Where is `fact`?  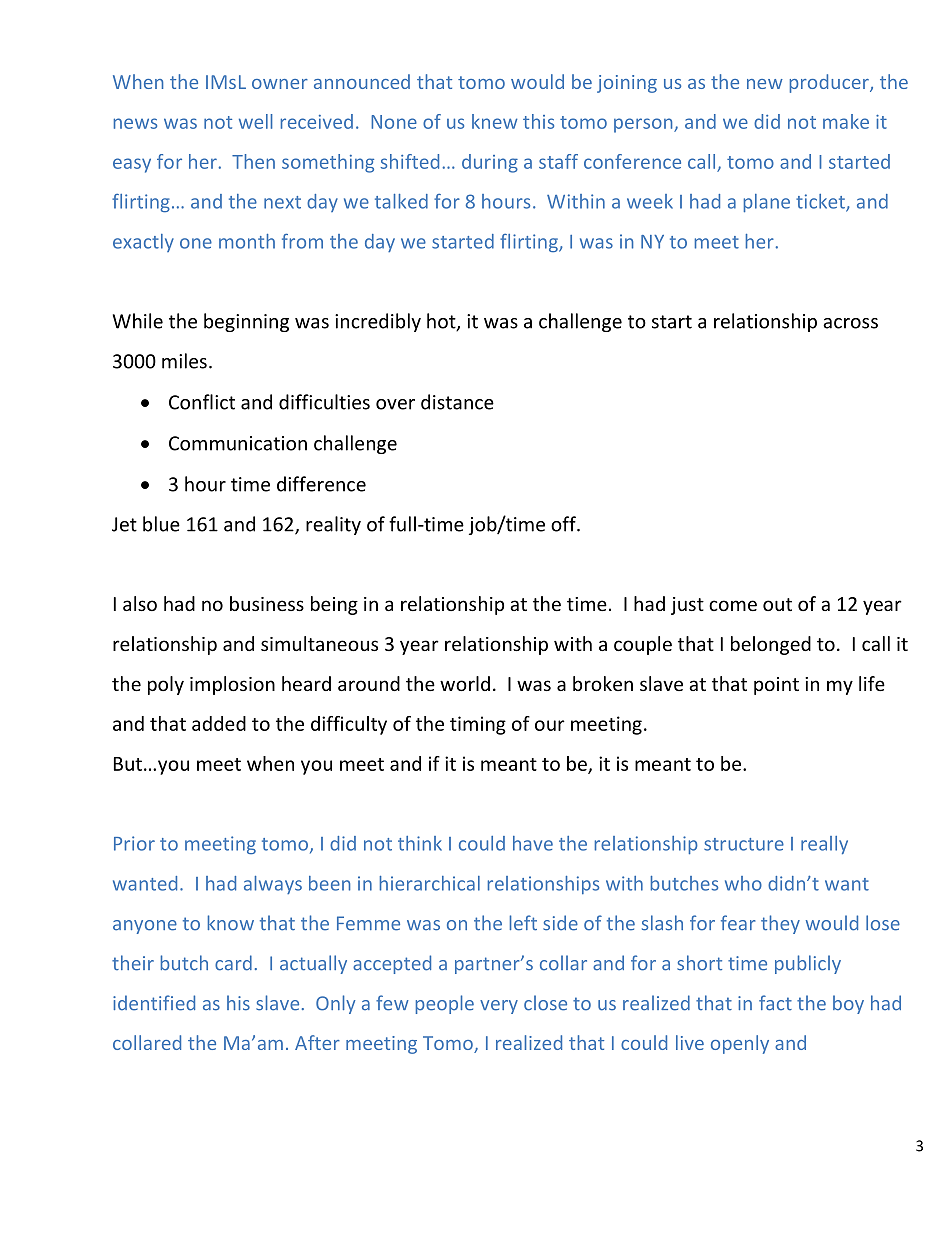
fact is located at coordinates (775, 1003).
